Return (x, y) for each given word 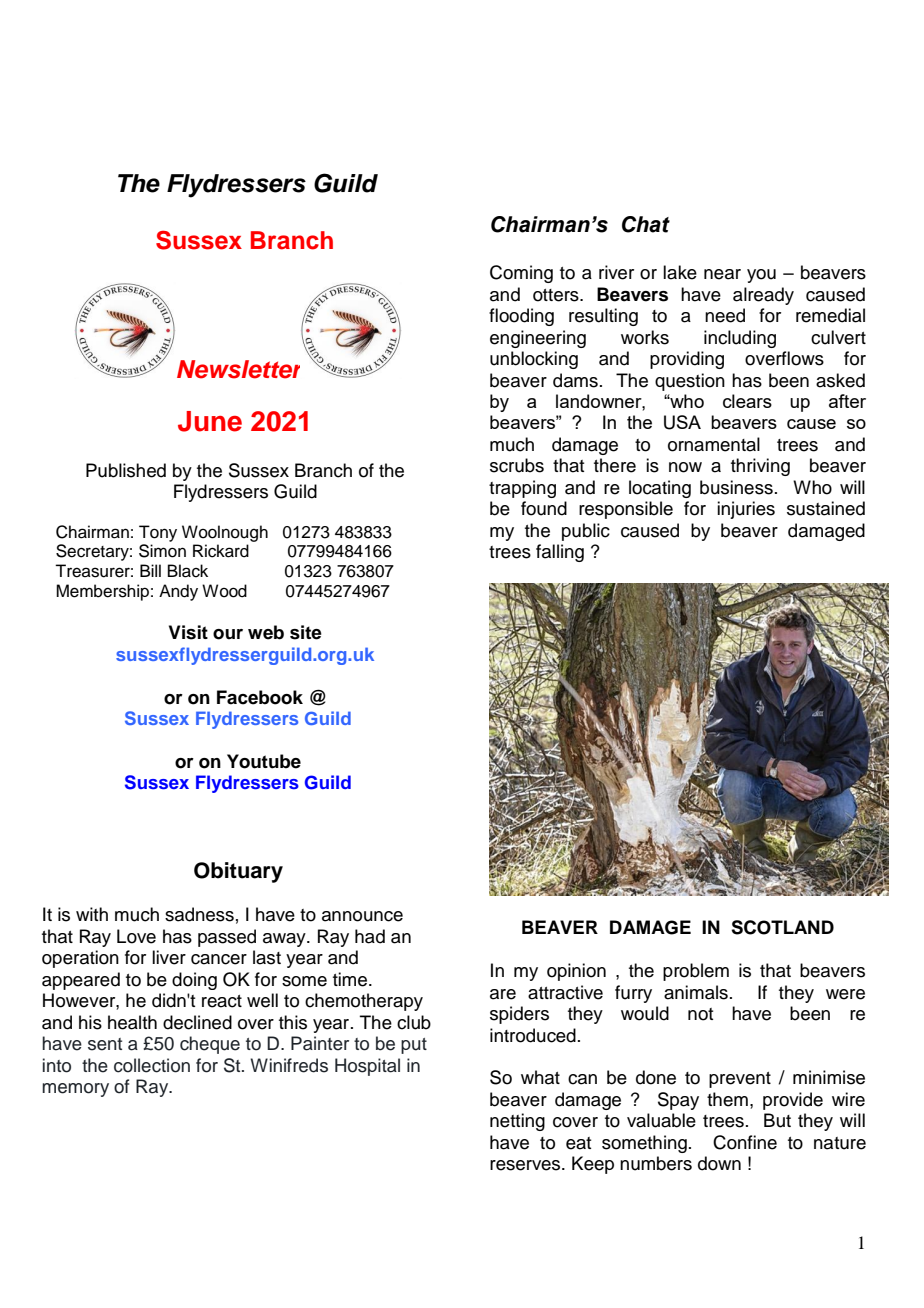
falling (560, 553)
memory (75, 1090)
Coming (521, 274)
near (722, 274)
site (306, 632)
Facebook (260, 697)
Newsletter (238, 369)
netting (517, 1122)
